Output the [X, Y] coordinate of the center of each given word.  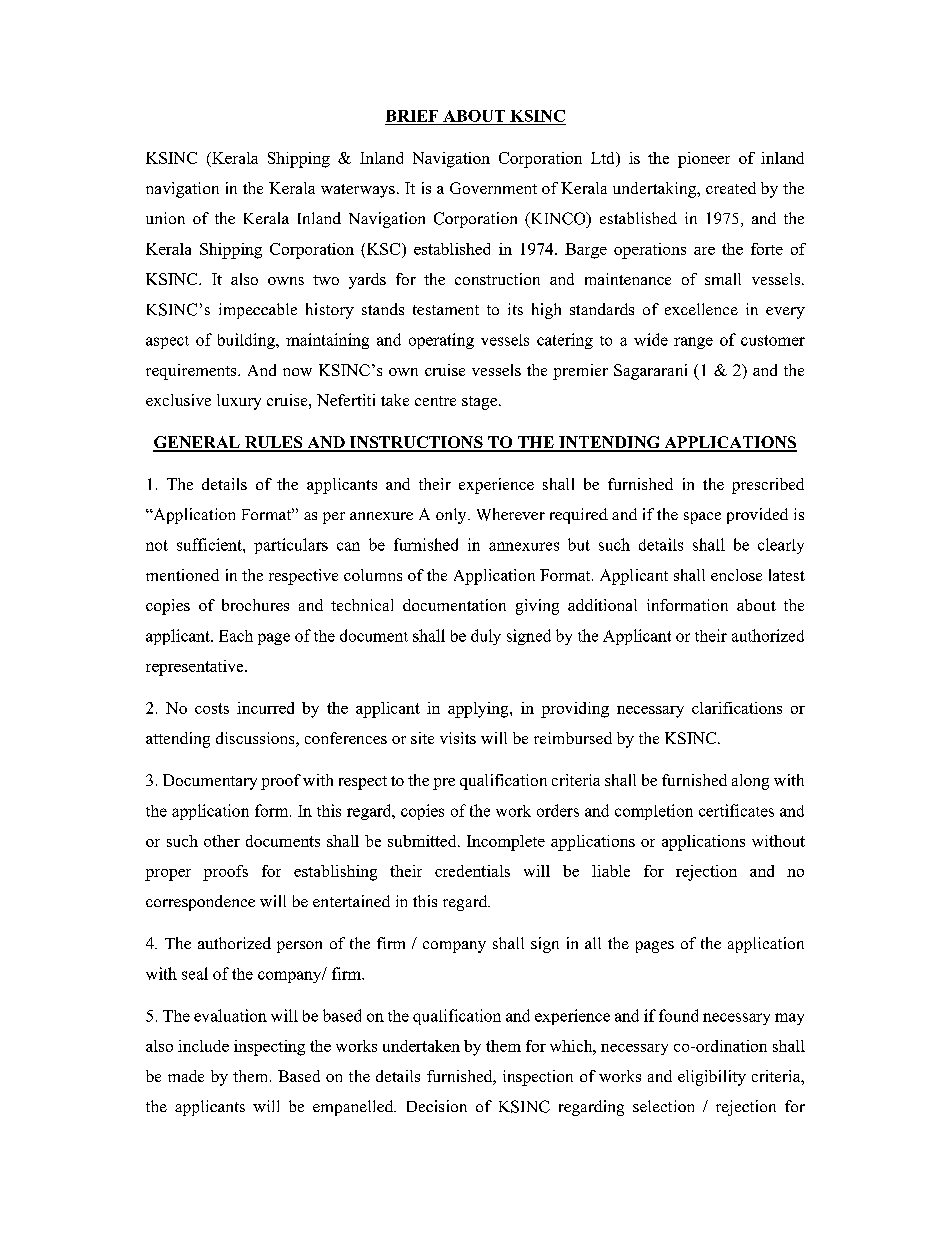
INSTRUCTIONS [416, 443]
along [750, 782]
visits [458, 738]
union [165, 218]
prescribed [768, 486]
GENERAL [197, 443]
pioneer [704, 160]
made [186, 1076]
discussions [256, 739]
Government [493, 188]
